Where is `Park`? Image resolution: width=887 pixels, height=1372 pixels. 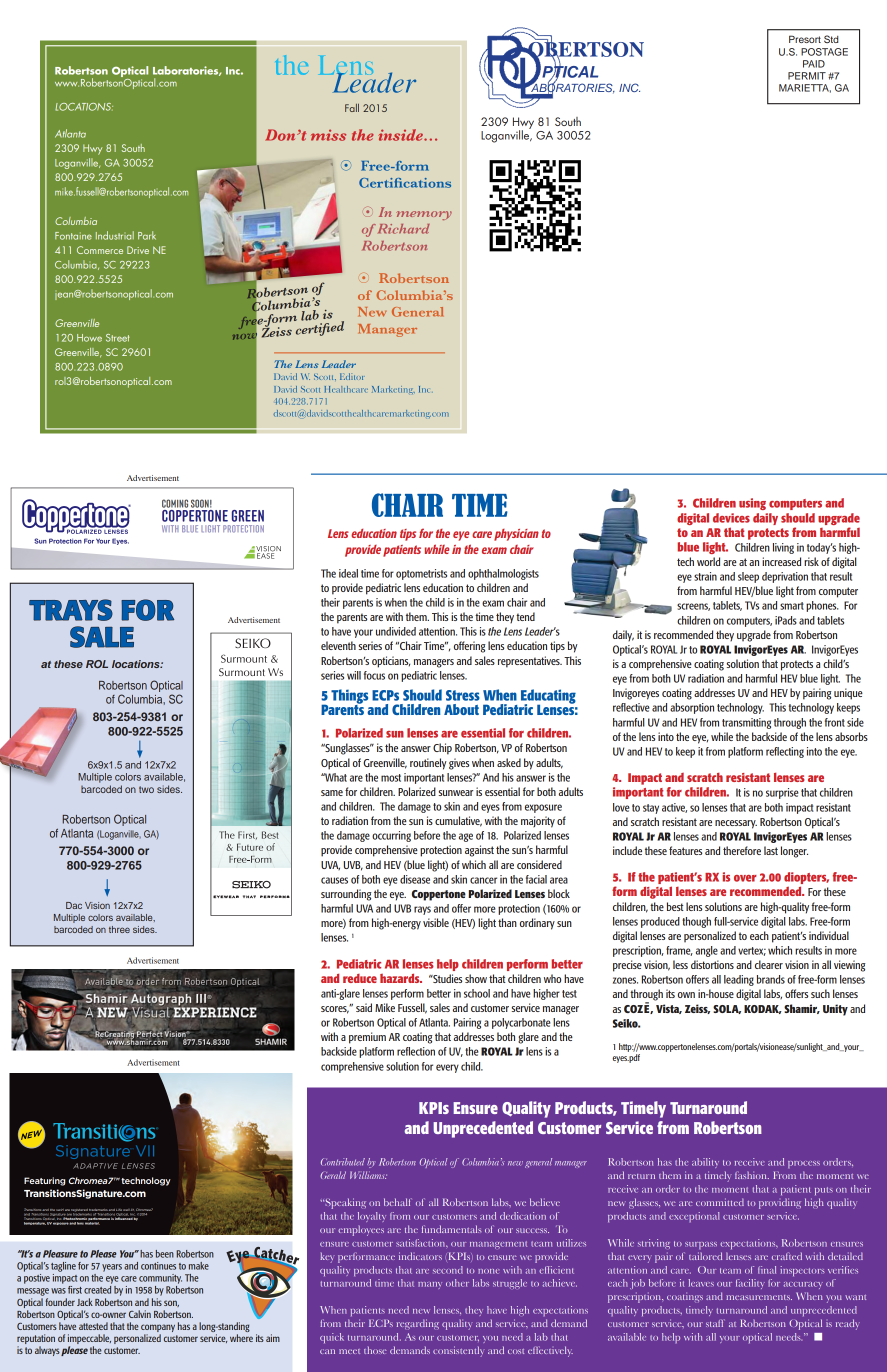 Park is located at coordinates (147, 235).
